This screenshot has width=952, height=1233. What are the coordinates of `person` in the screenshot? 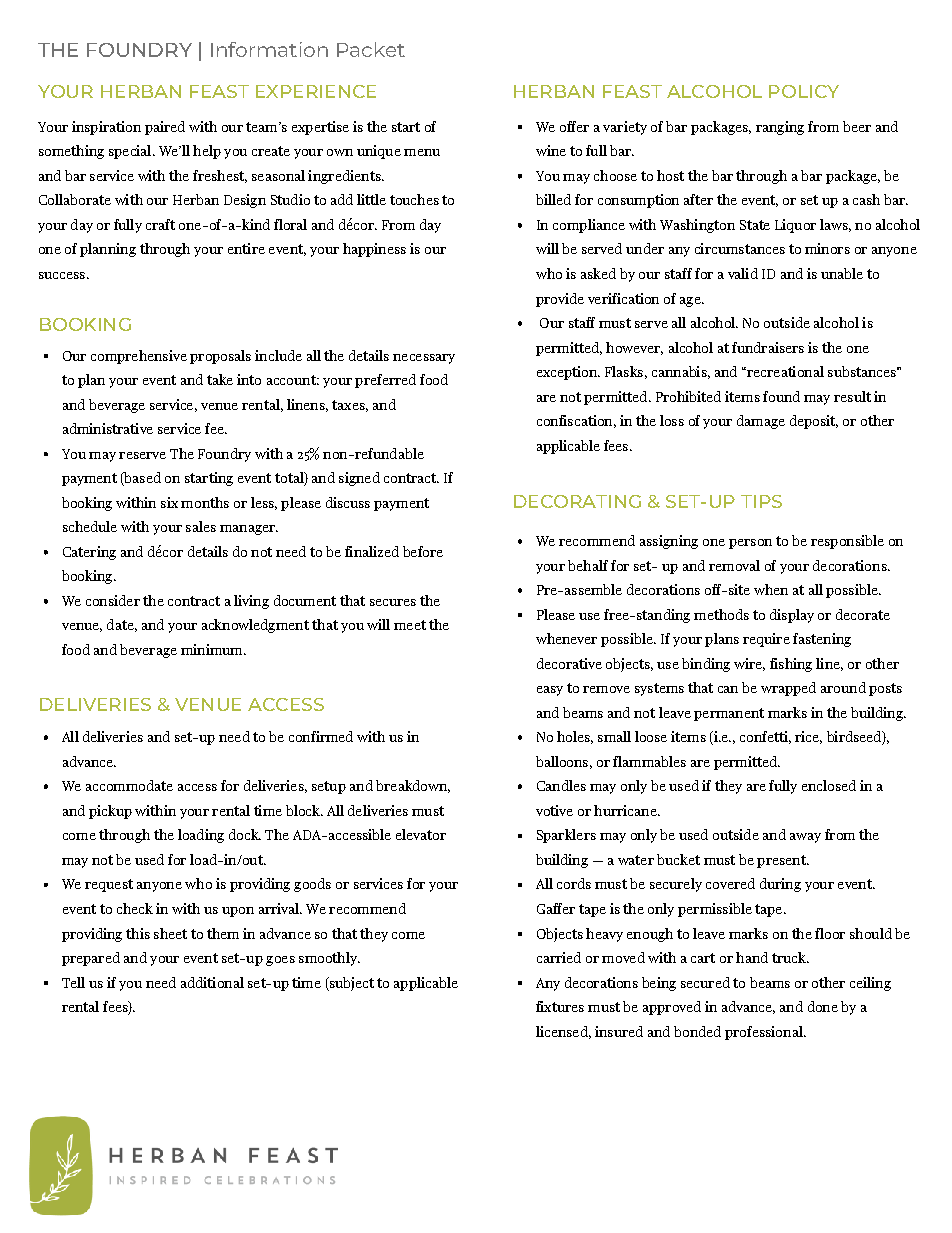 It's located at (750, 544).
